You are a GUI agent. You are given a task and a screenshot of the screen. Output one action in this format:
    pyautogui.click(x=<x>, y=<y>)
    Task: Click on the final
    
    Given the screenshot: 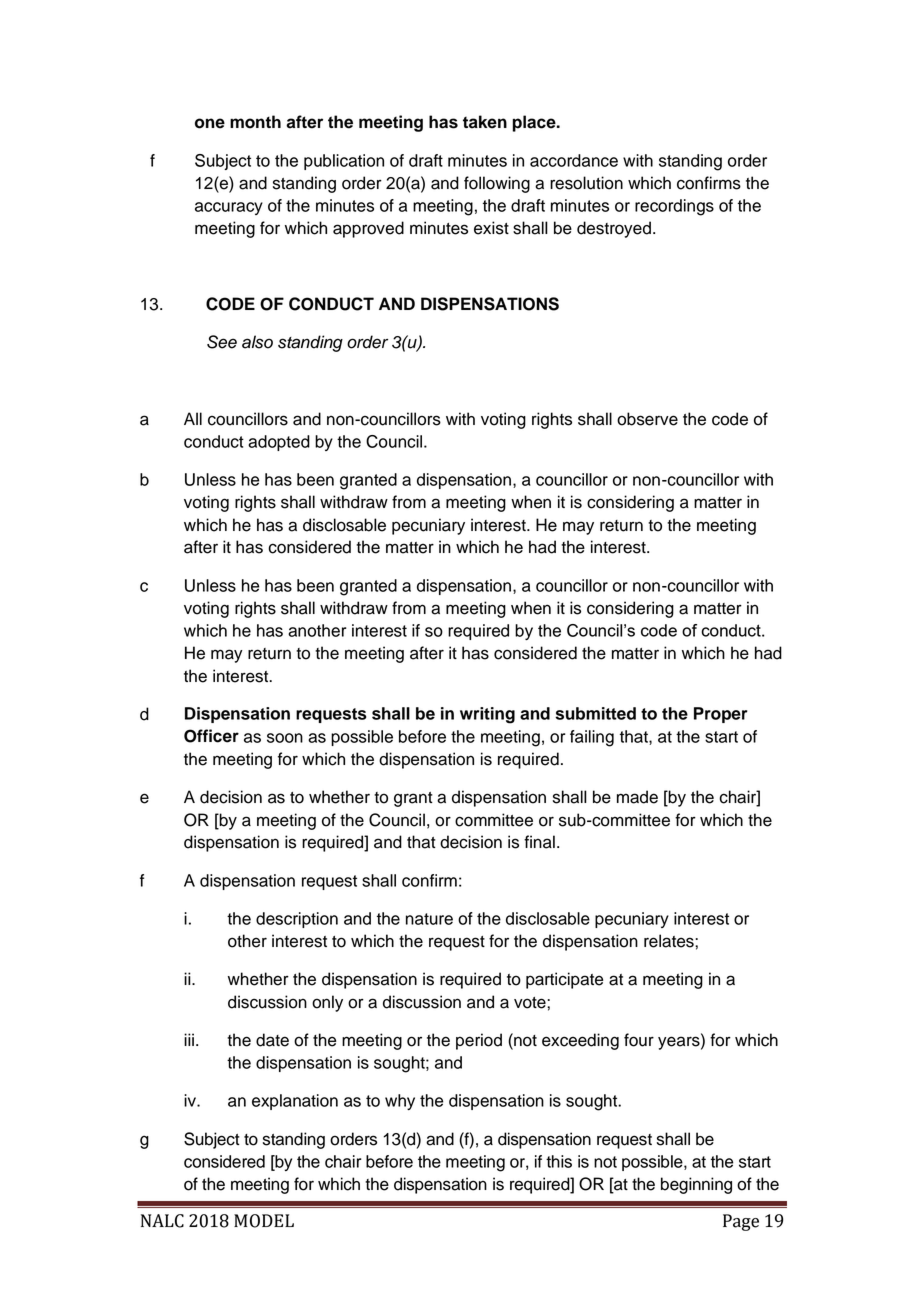 What is the action you would take?
    pyautogui.click(x=539, y=842)
